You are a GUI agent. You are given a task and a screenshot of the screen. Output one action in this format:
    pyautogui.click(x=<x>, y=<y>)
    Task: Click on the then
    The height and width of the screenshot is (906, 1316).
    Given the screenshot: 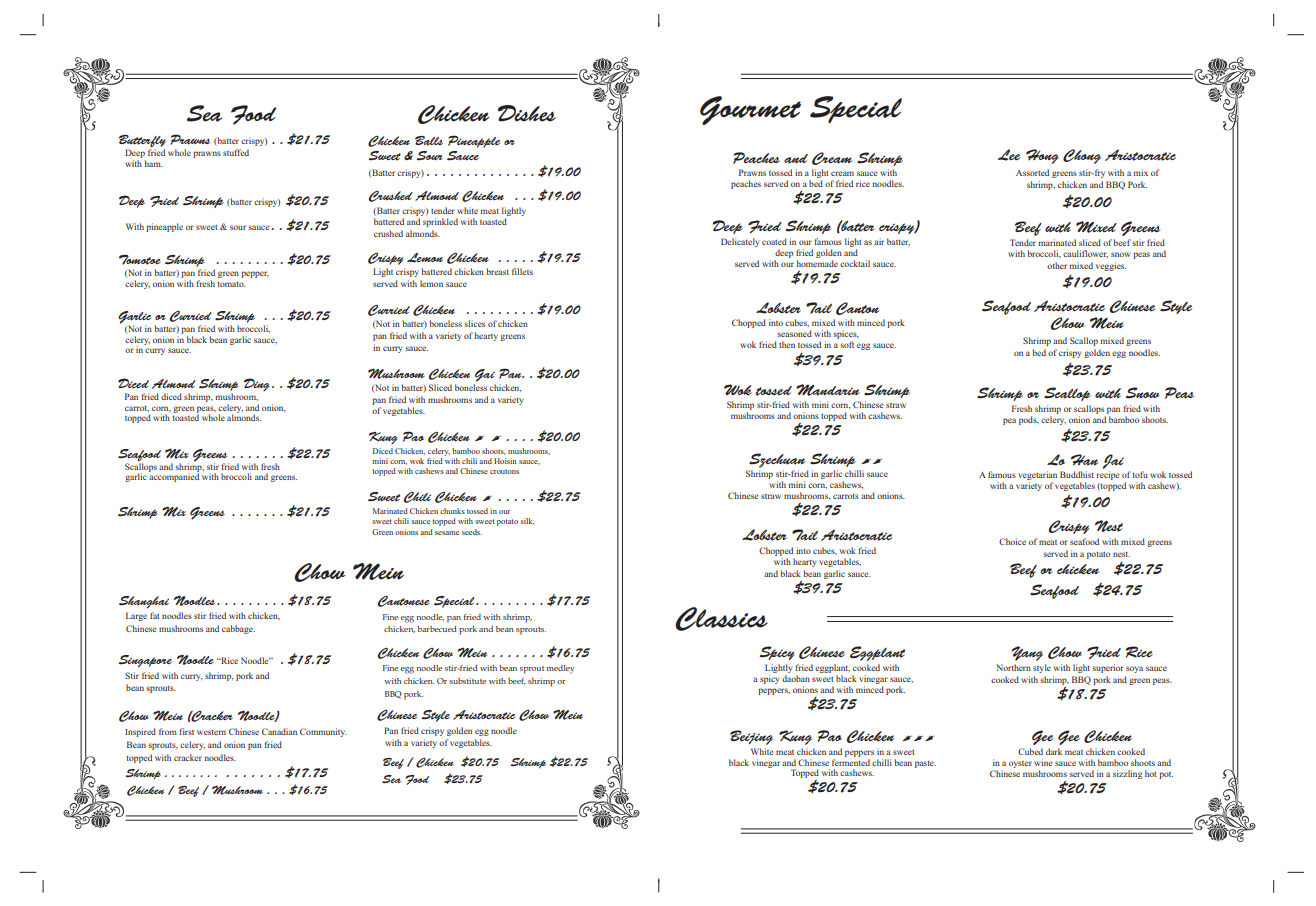 What is the action you would take?
    pyautogui.click(x=787, y=344)
